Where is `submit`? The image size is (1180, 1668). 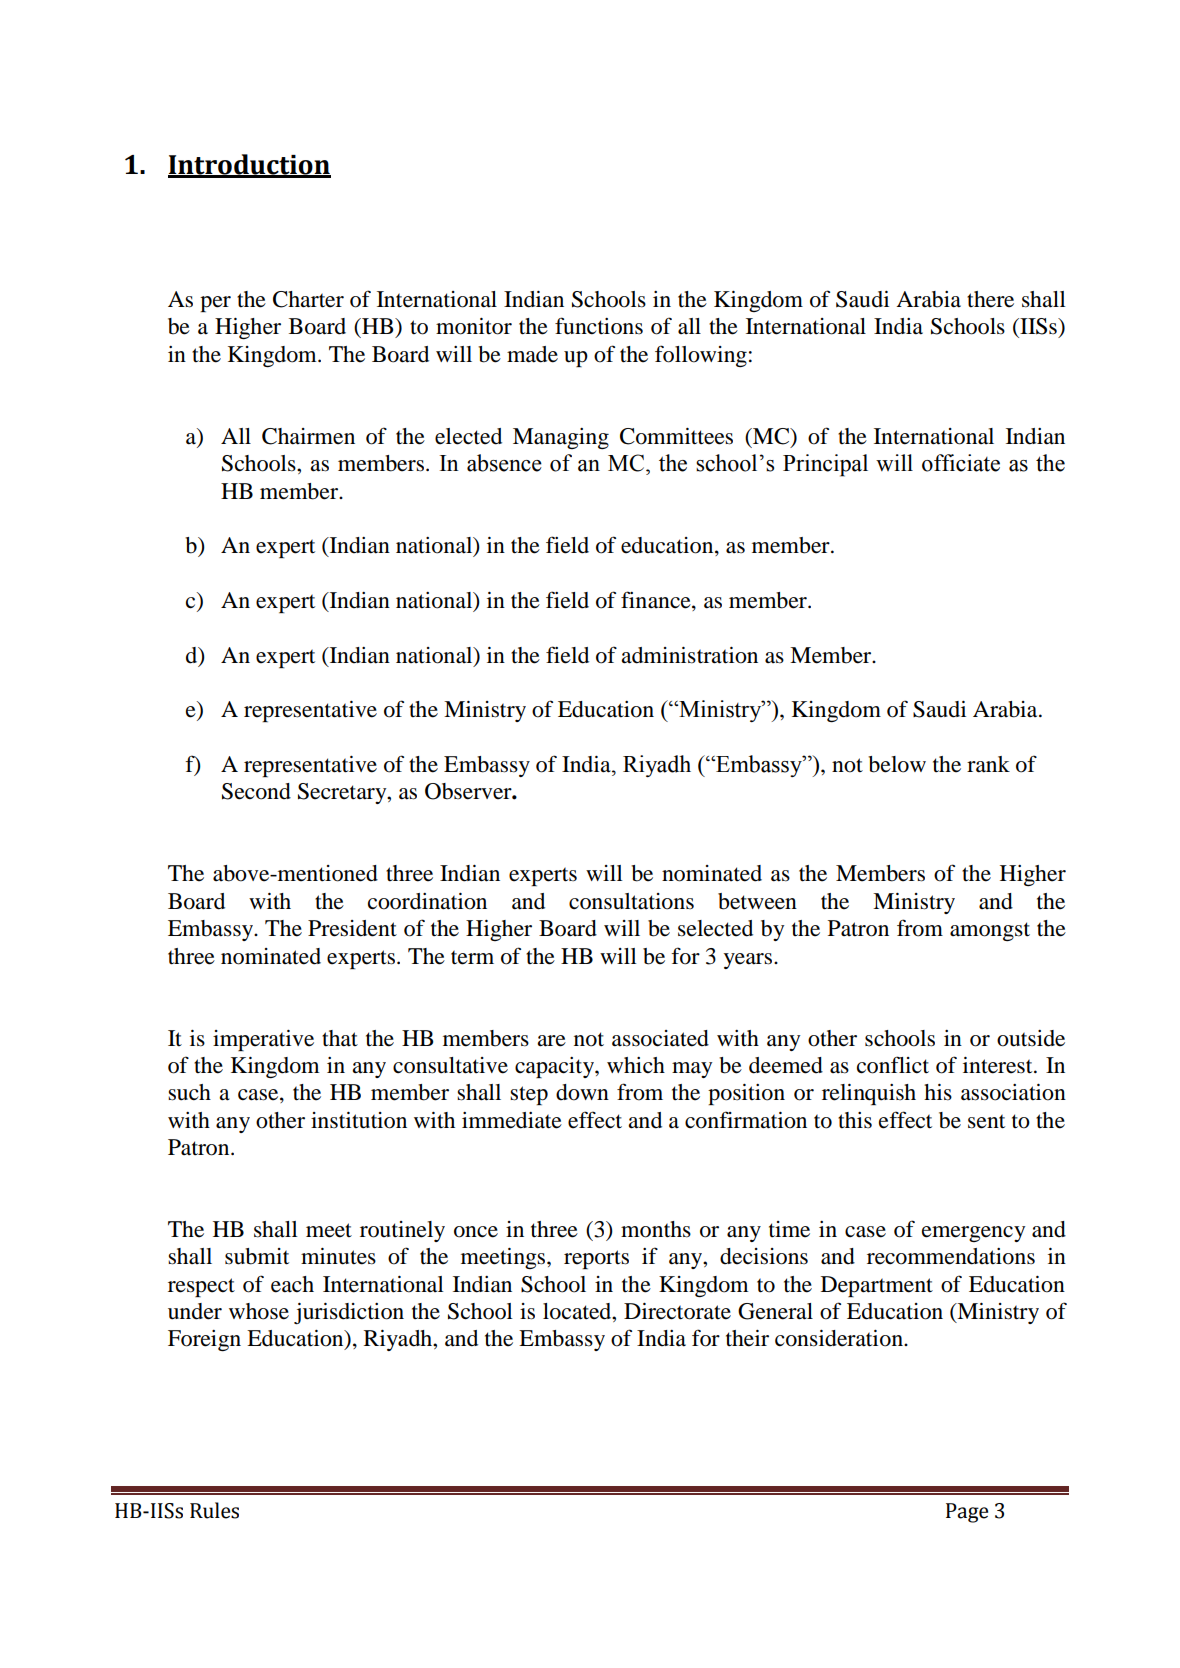 submit is located at coordinates (257, 1256).
